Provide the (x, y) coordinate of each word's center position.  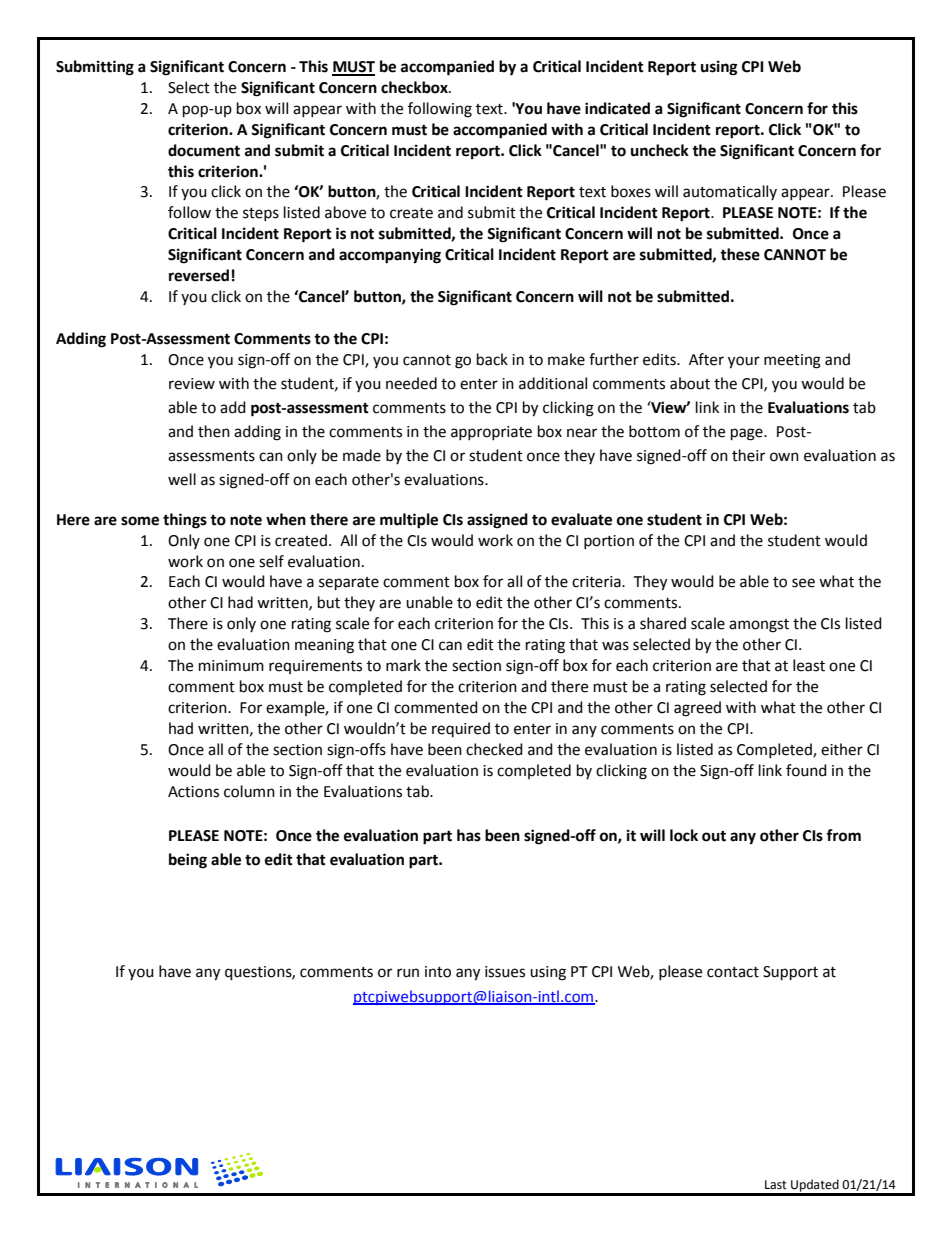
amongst (759, 626)
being (188, 861)
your (744, 362)
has (469, 835)
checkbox (415, 87)
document (204, 150)
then (214, 431)
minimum (231, 666)
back (492, 359)
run (408, 973)
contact (733, 972)
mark (403, 665)
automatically (730, 192)
